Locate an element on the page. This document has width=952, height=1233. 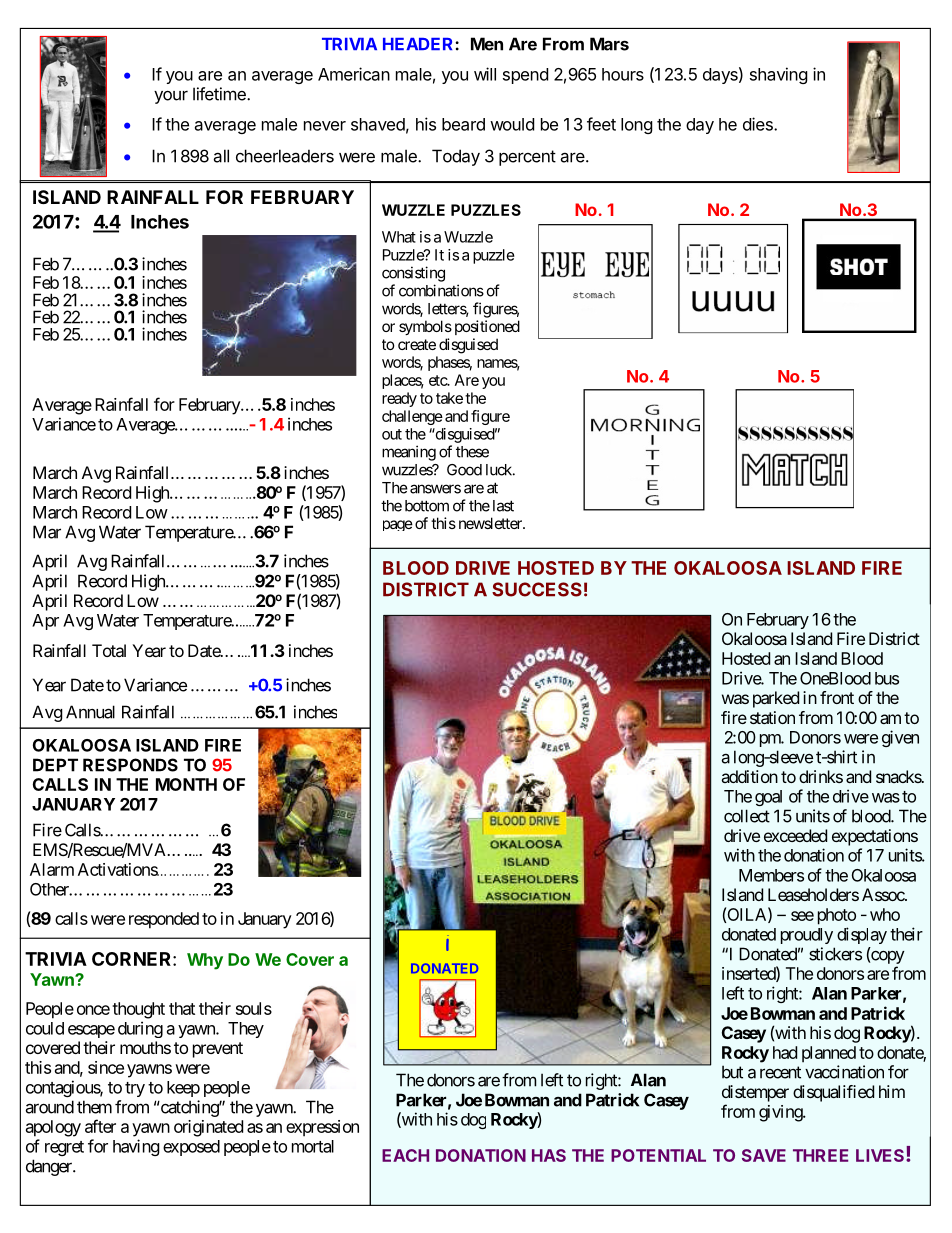
will is located at coordinates (485, 74).
